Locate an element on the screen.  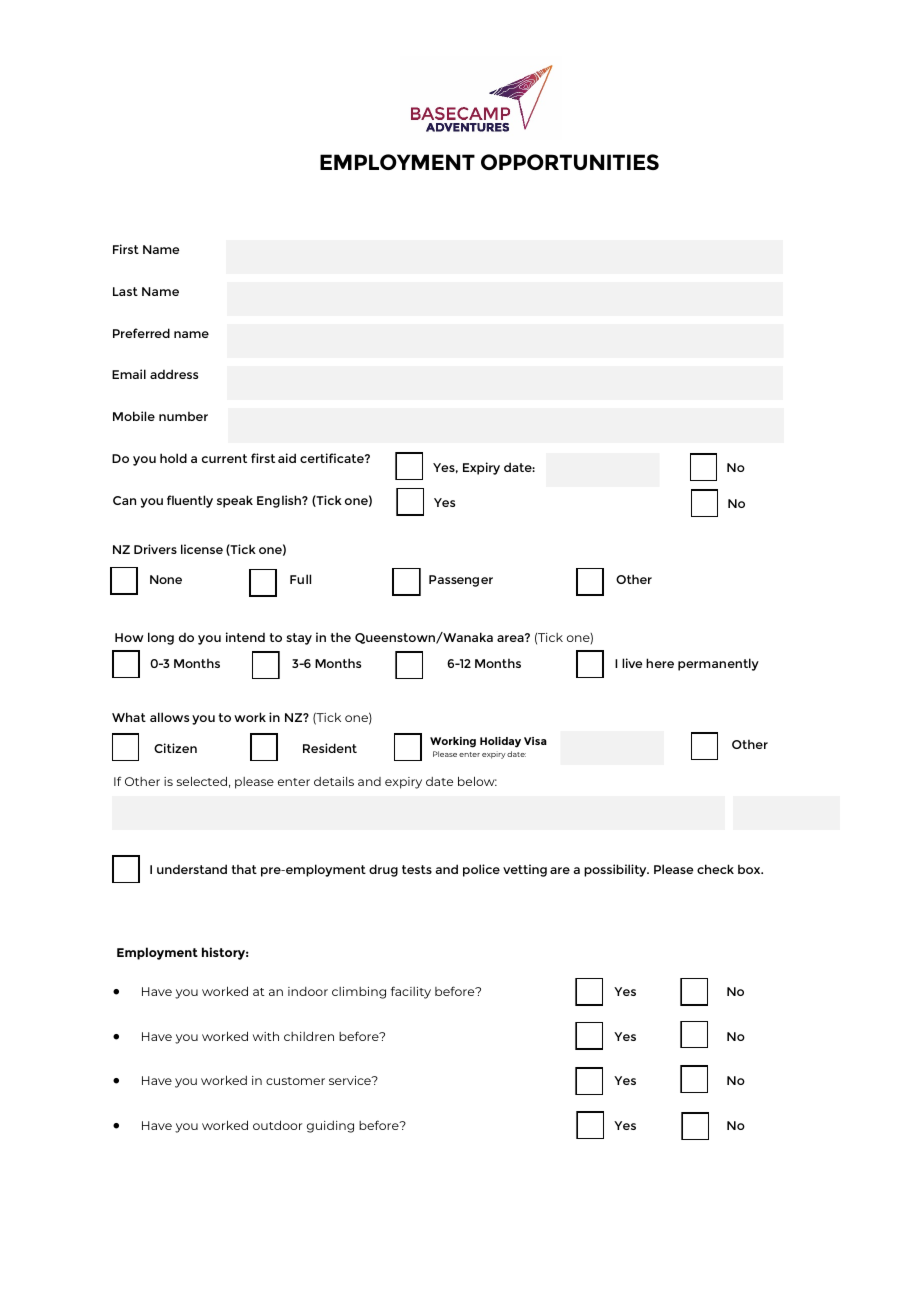
Passenger is located at coordinates (461, 581).
